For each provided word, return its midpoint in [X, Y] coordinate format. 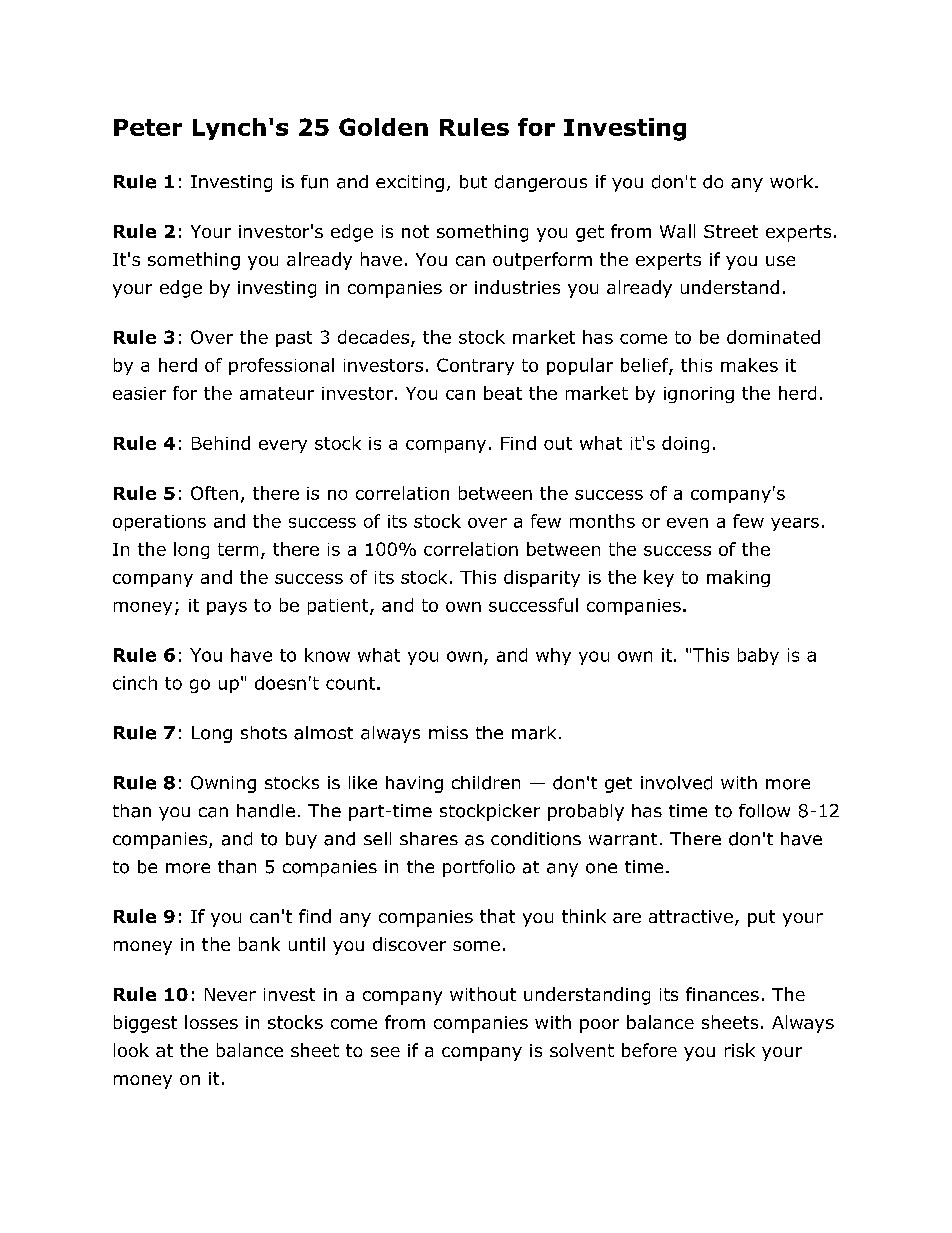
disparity [542, 578]
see [385, 1052]
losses [211, 1022]
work [793, 182]
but [473, 182]
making [738, 578]
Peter [148, 127]
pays [227, 608]
